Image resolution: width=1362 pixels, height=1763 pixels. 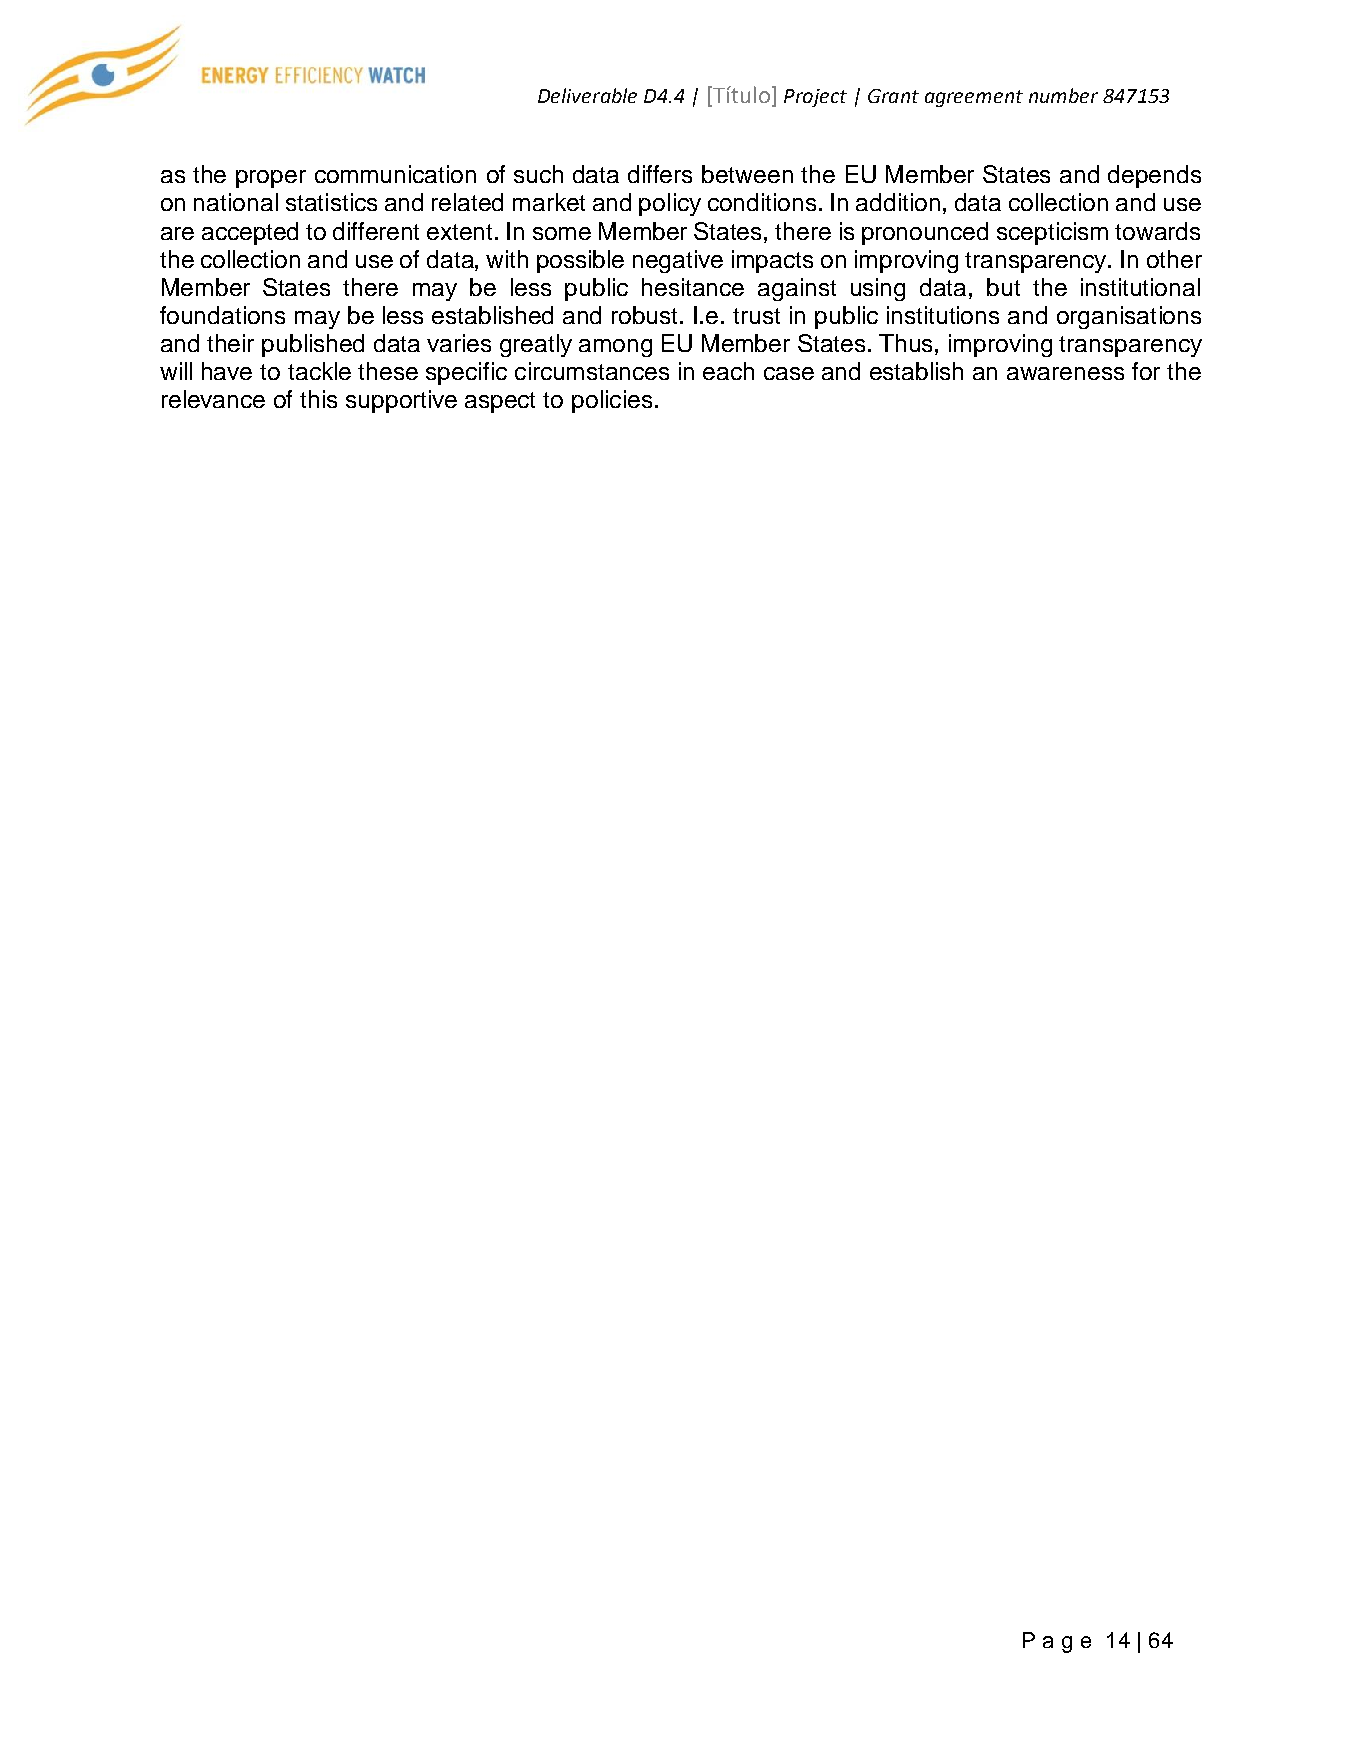 I want to click on foundations, so click(x=222, y=315).
